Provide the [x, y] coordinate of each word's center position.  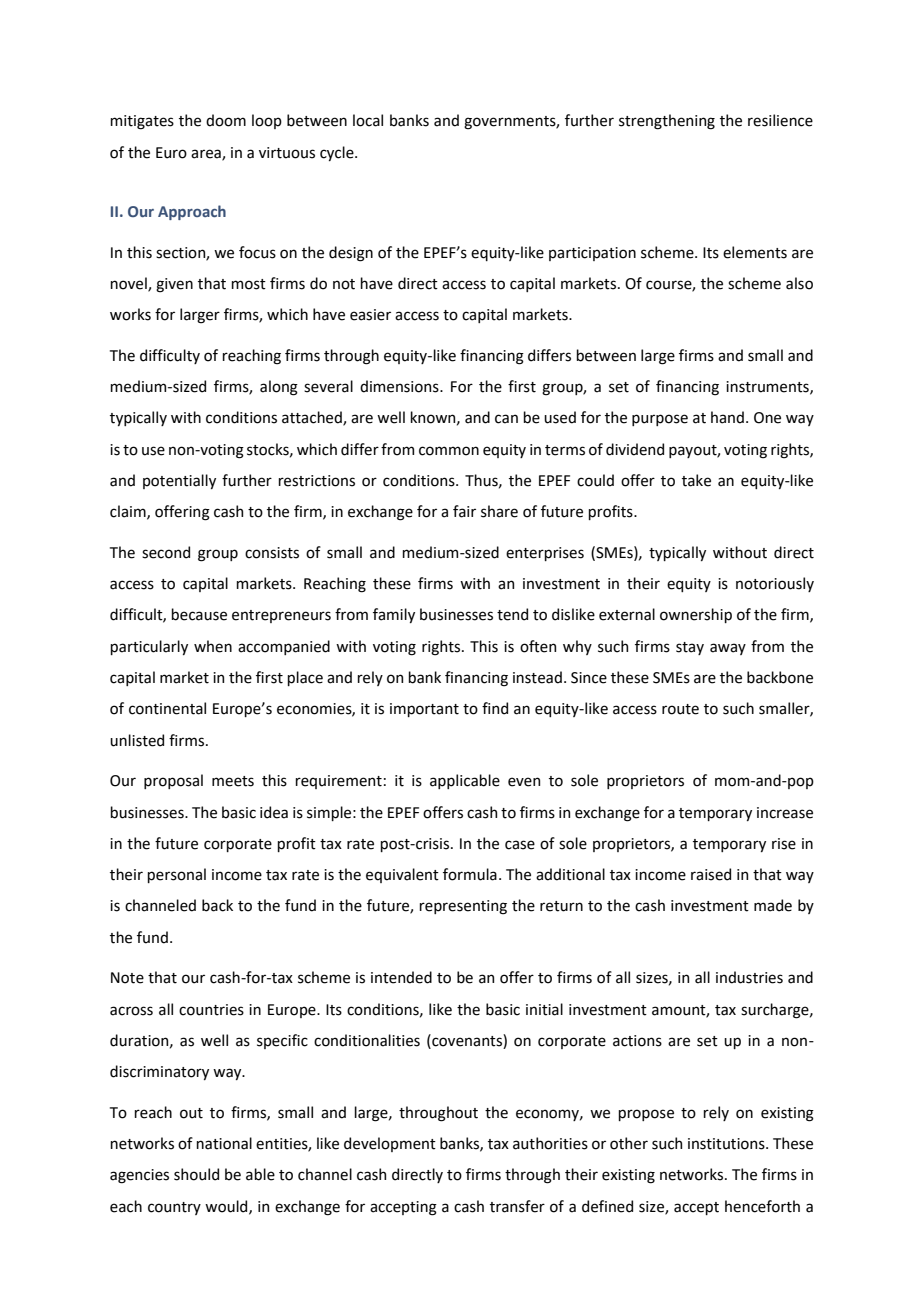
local [368, 120]
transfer [517, 1206]
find [495, 708]
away [728, 649]
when [213, 646]
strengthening [667, 122]
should [196, 1174]
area [207, 154]
